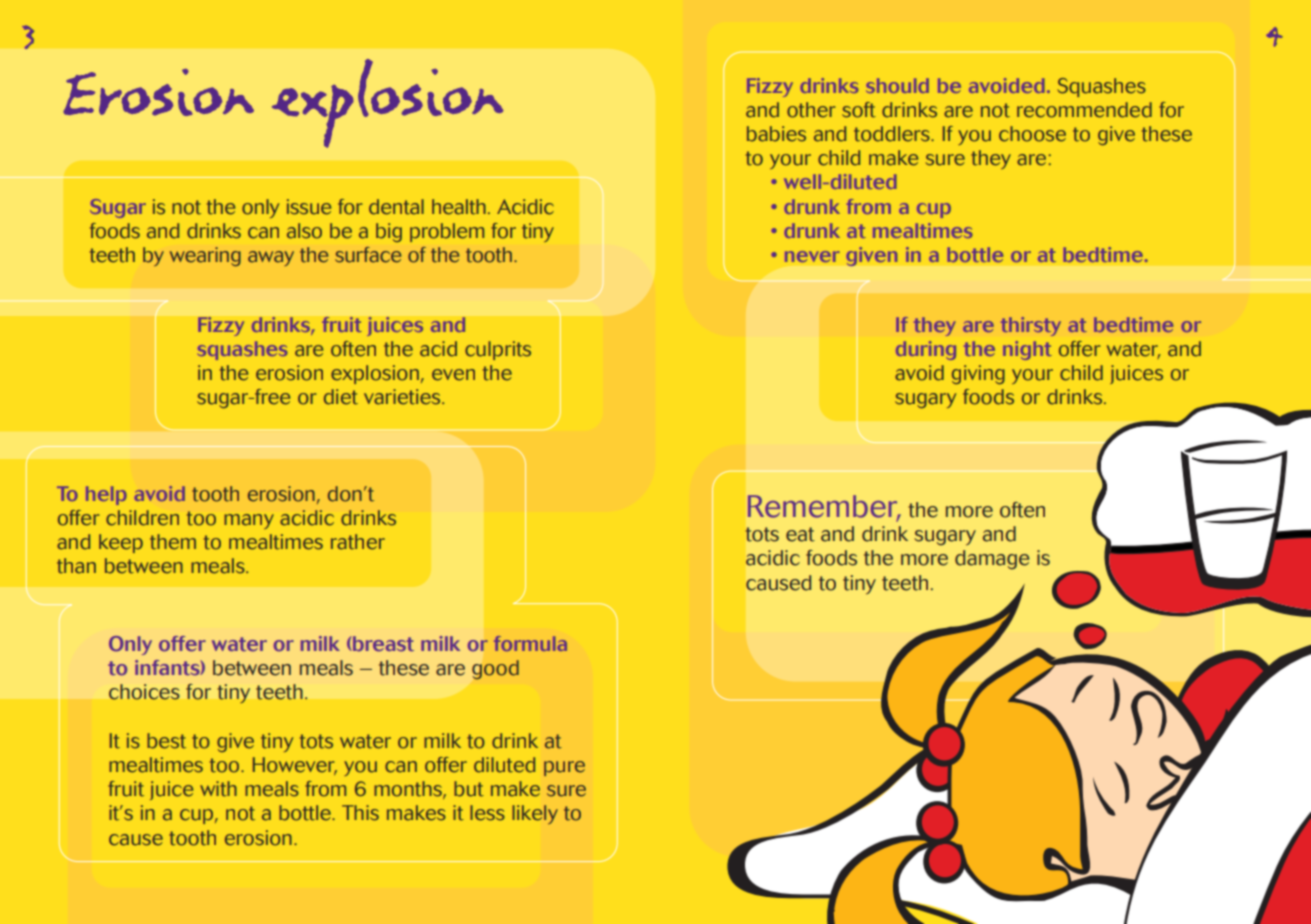 The width and height of the screenshot is (1311, 924). Describe the element at coordinates (897, 85) in the screenshot. I see `should` at that location.
